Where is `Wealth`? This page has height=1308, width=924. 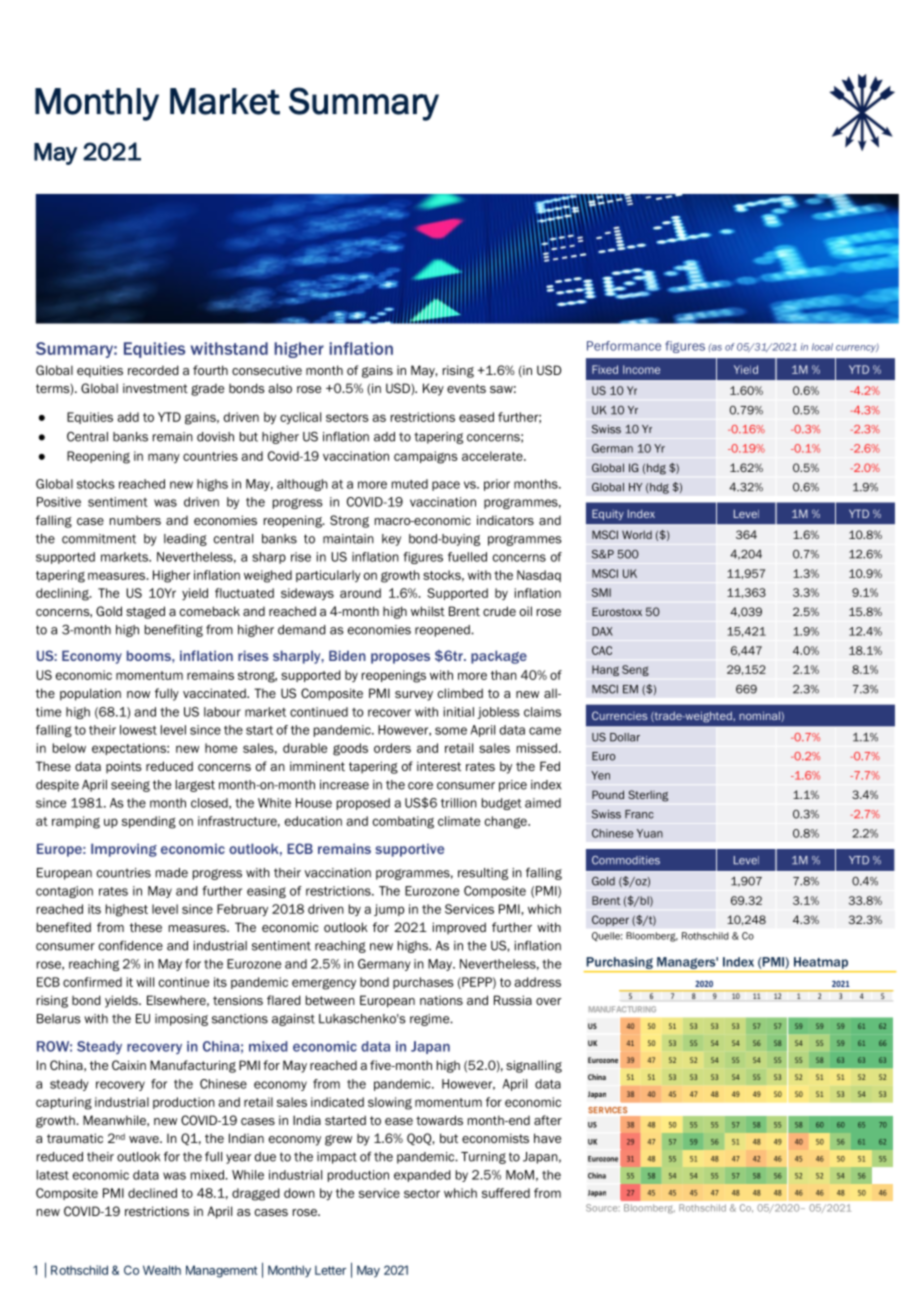 Wealth is located at coordinates (162, 1270).
